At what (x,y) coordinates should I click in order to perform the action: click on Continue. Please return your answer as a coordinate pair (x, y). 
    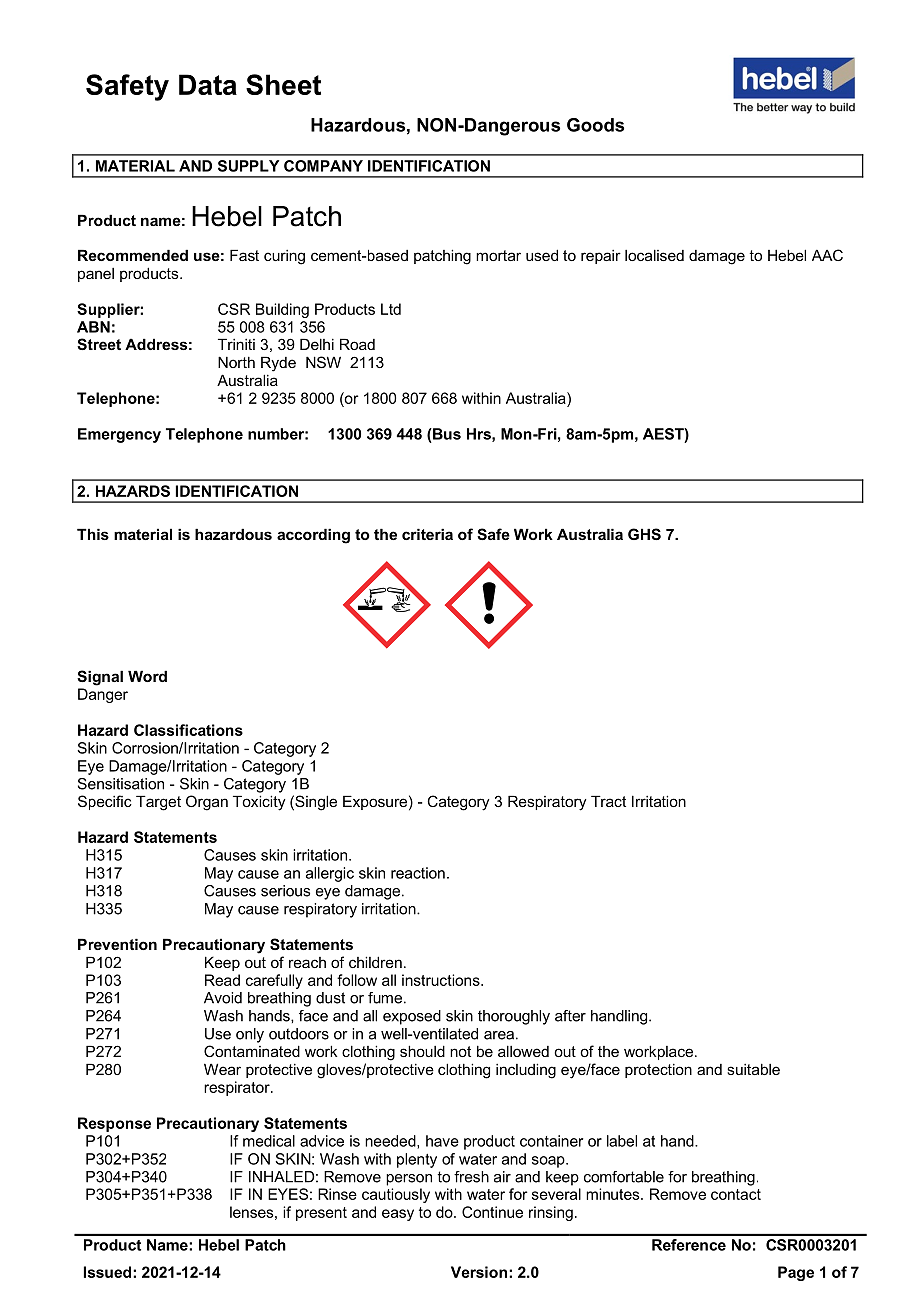
    Looking at the image, I should click on (492, 1212).
